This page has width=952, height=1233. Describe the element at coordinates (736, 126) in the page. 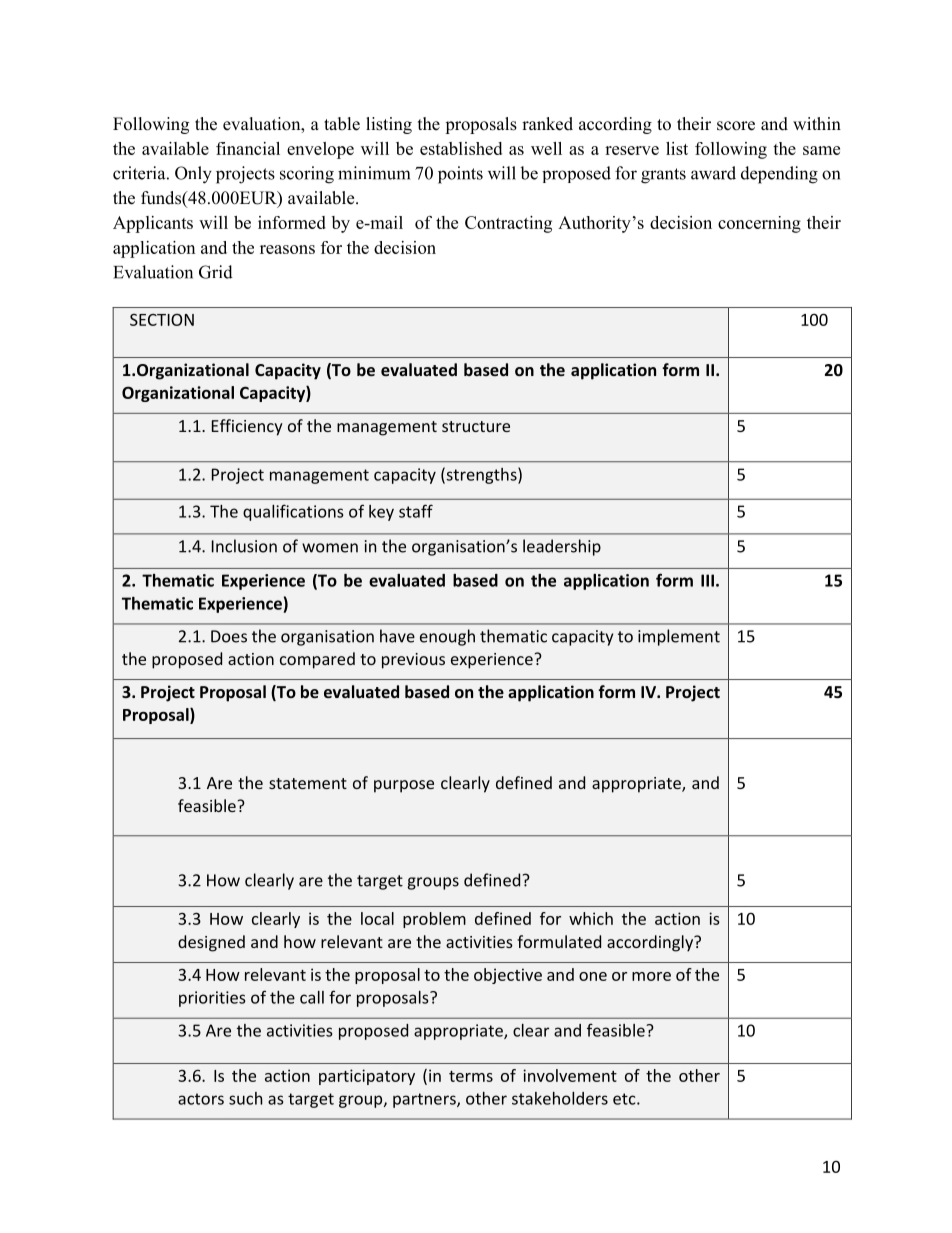

I see `score` at that location.
